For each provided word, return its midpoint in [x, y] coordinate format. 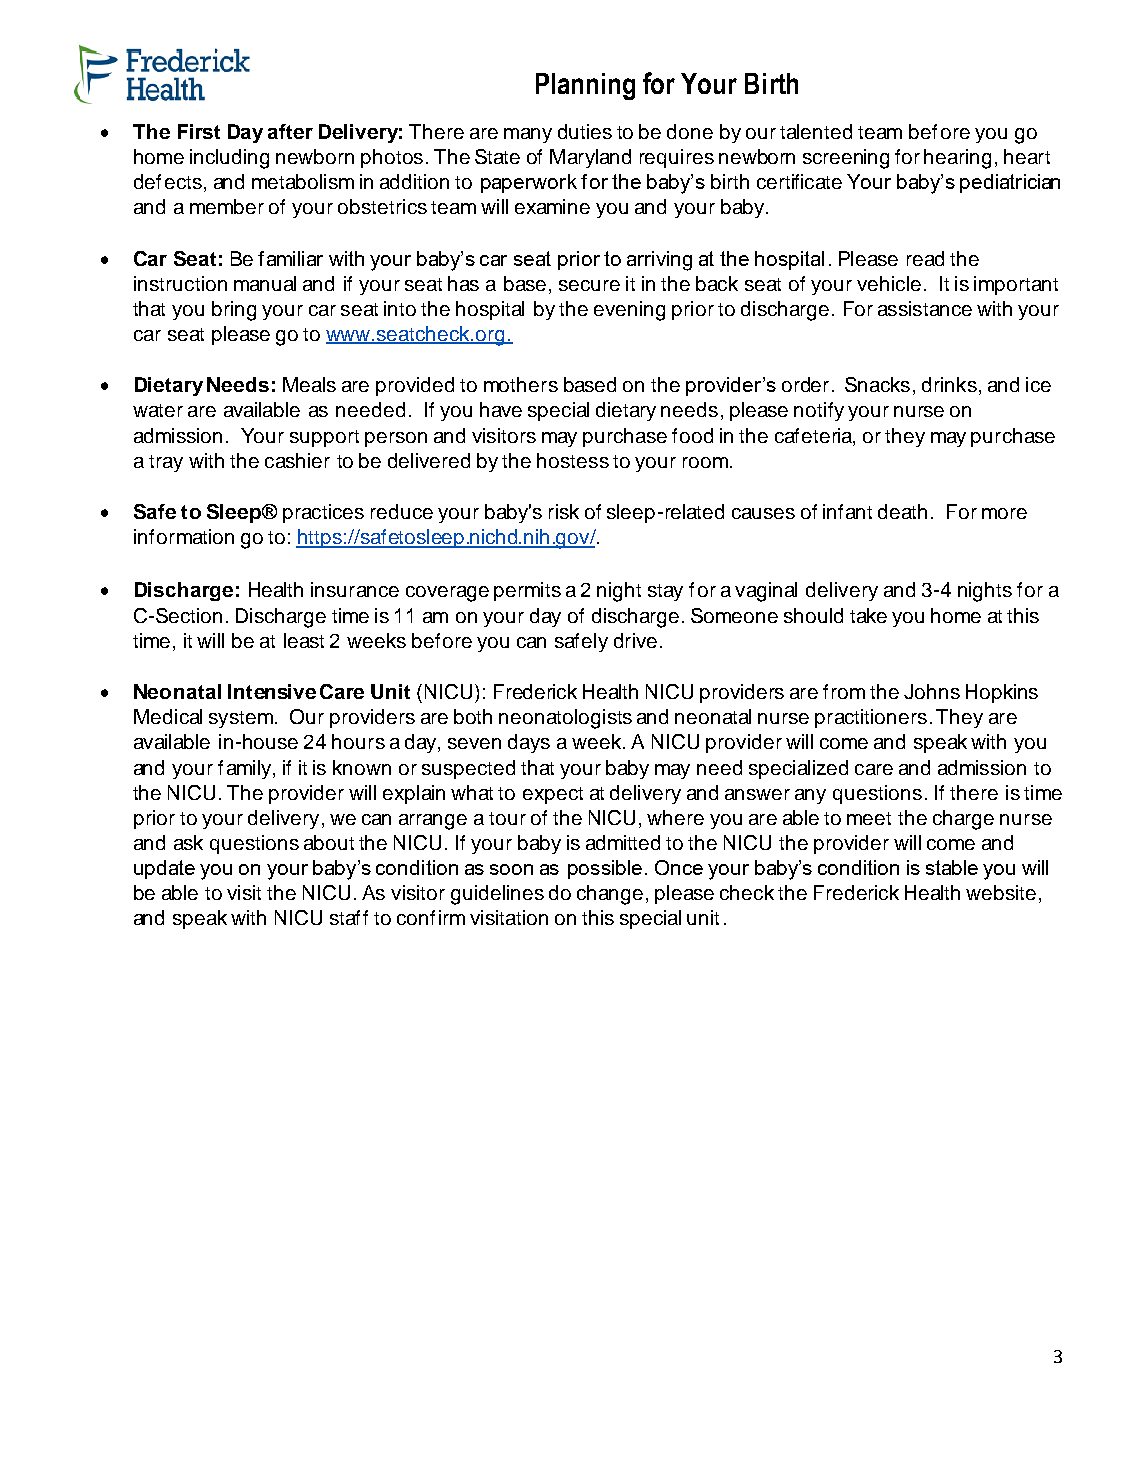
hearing [957, 159]
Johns [932, 691]
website [1001, 892]
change [610, 895]
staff [349, 917]
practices [323, 513]
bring [234, 311]
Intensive [272, 691]
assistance [925, 308]
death [902, 511]
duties [585, 131]
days [529, 743]
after [290, 131]
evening [629, 311]
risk [564, 511]
